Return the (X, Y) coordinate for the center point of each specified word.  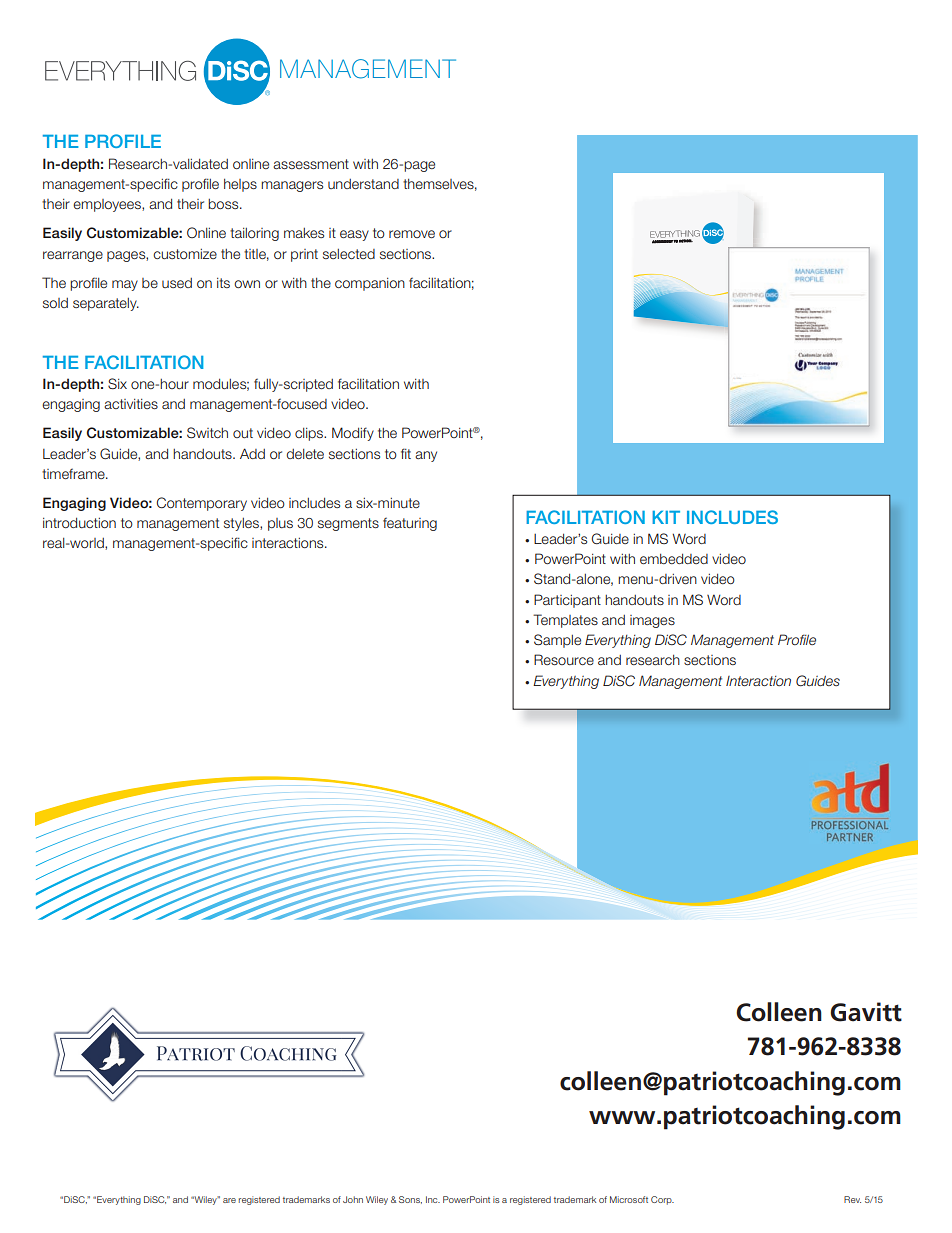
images (652, 621)
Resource (564, 659)
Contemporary (202, 504)
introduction (79, 522)
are (229, 1200)
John (353, 1199)
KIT (666, 517)
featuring (410, 524)
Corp (662, 1200)
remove (412, 234)
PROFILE (123, 141)
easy (354, 235)
